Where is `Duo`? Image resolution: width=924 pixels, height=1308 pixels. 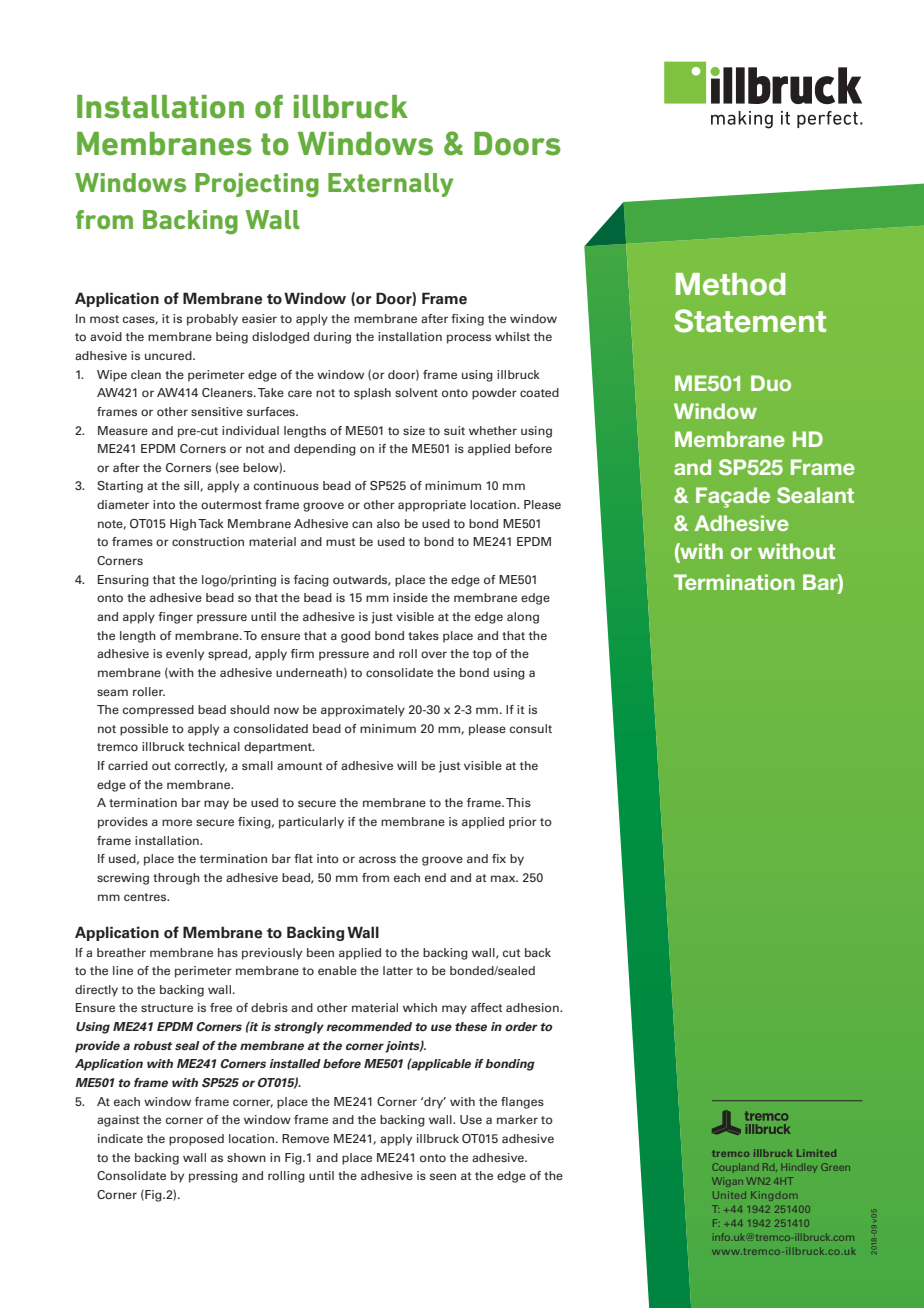 Duo is located at coordinates (771, 383).
